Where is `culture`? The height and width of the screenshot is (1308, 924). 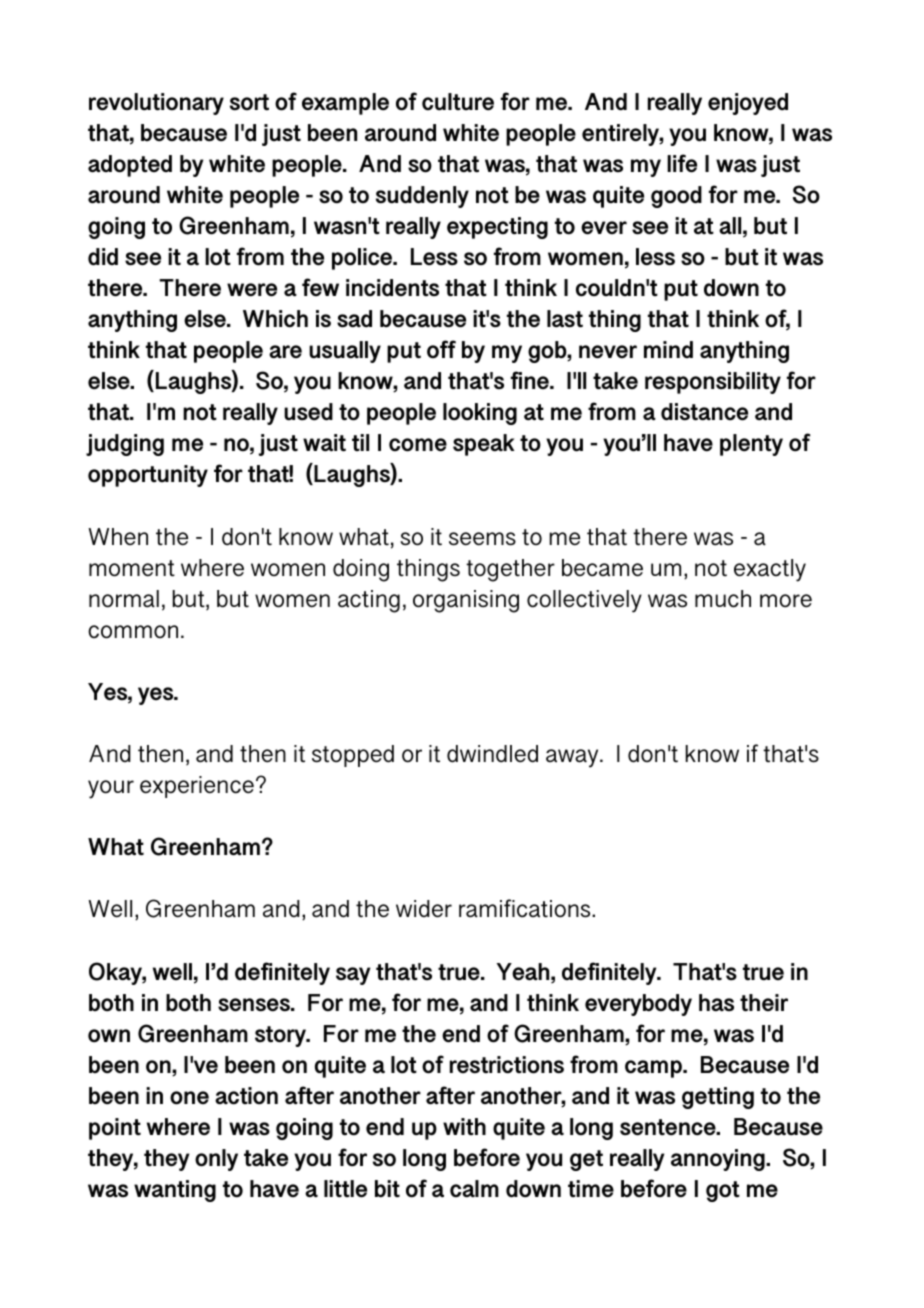 culture is located at coordinates (458, 102).
